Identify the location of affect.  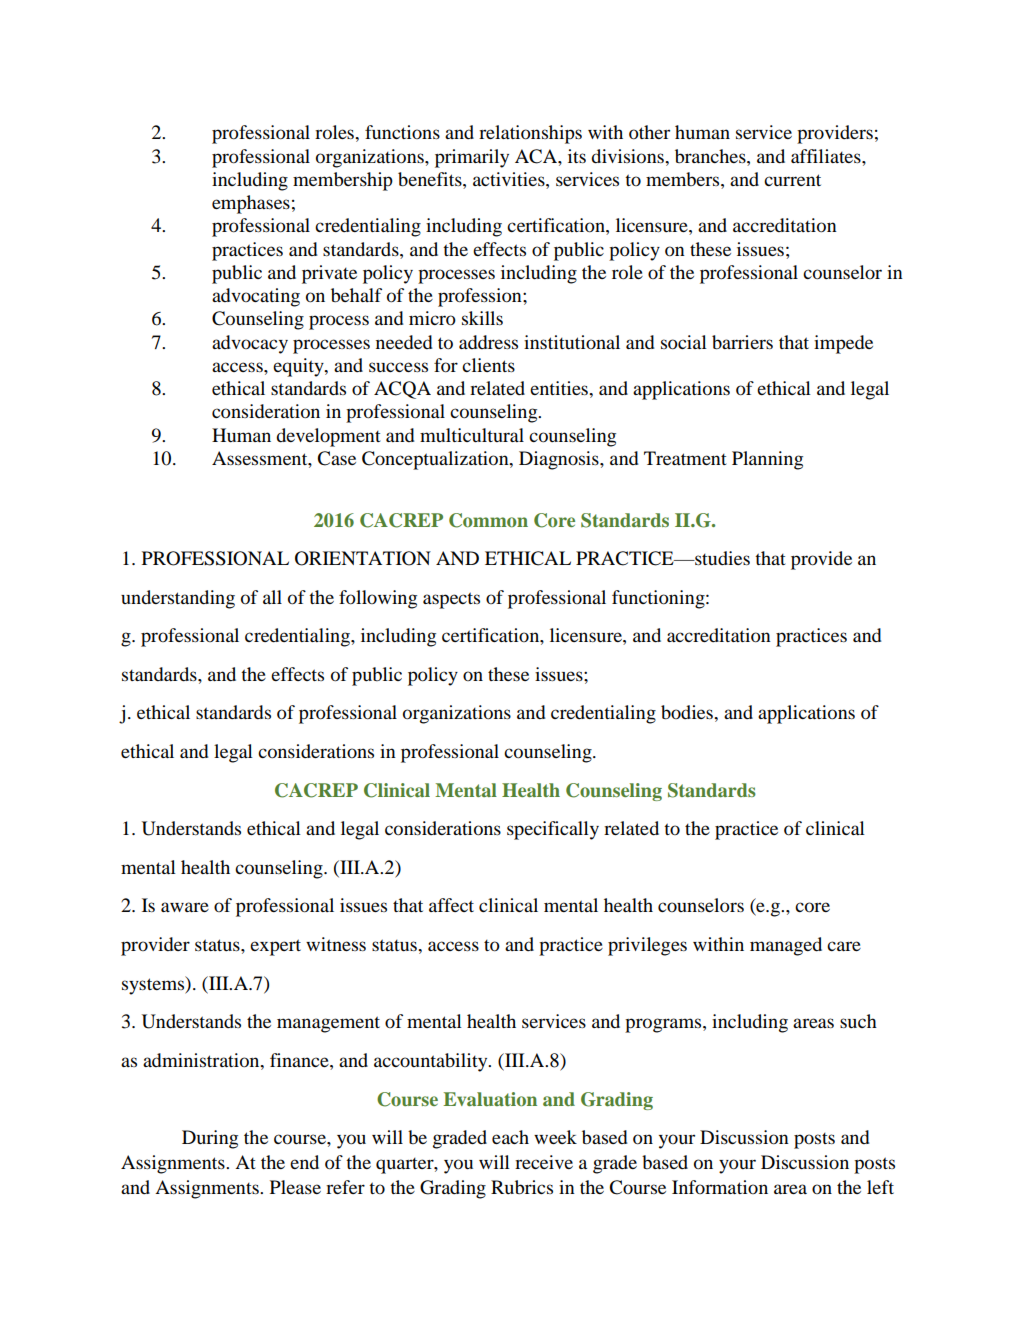
(451, 905).
